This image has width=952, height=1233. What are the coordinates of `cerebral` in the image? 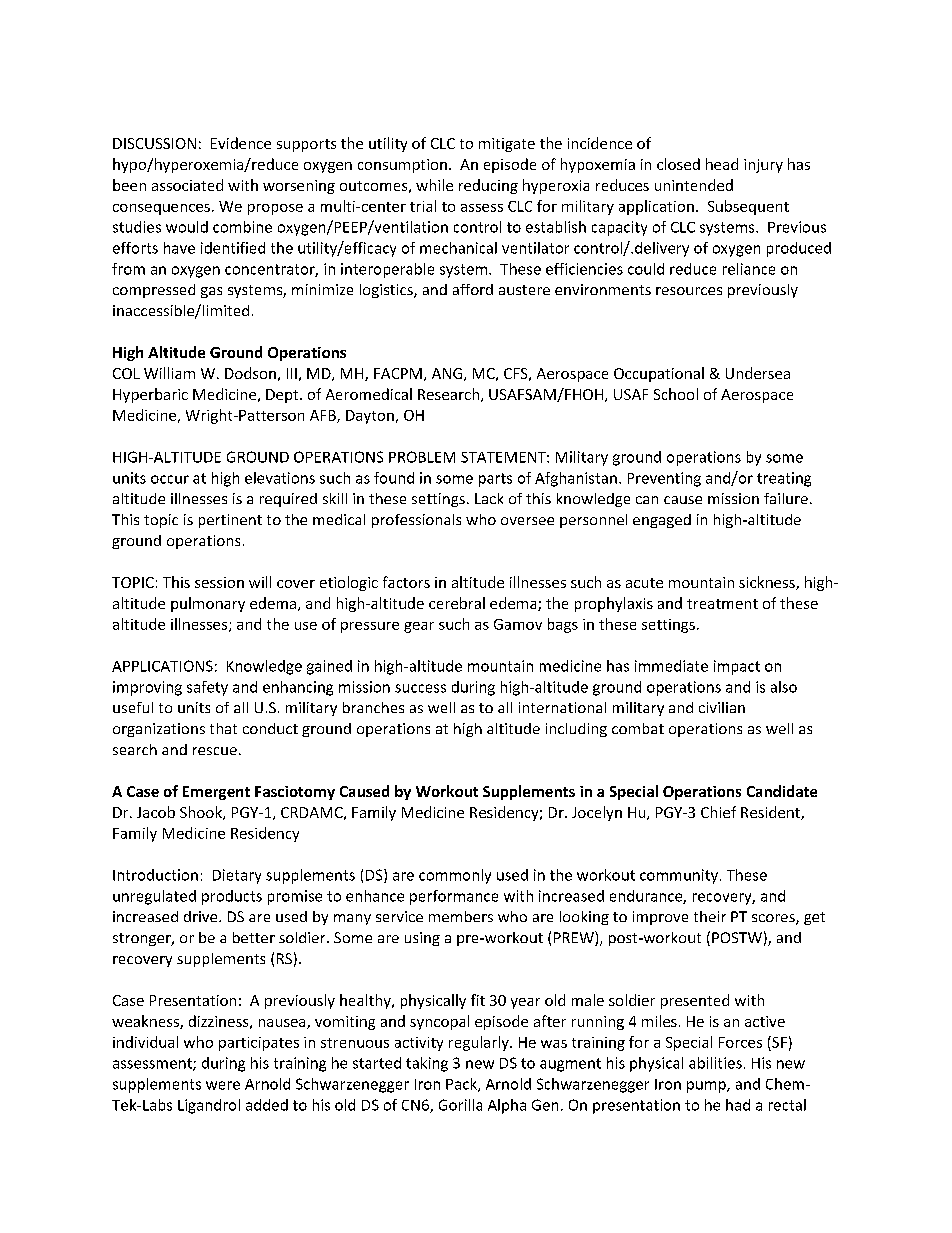 It's located at (457, 603).
